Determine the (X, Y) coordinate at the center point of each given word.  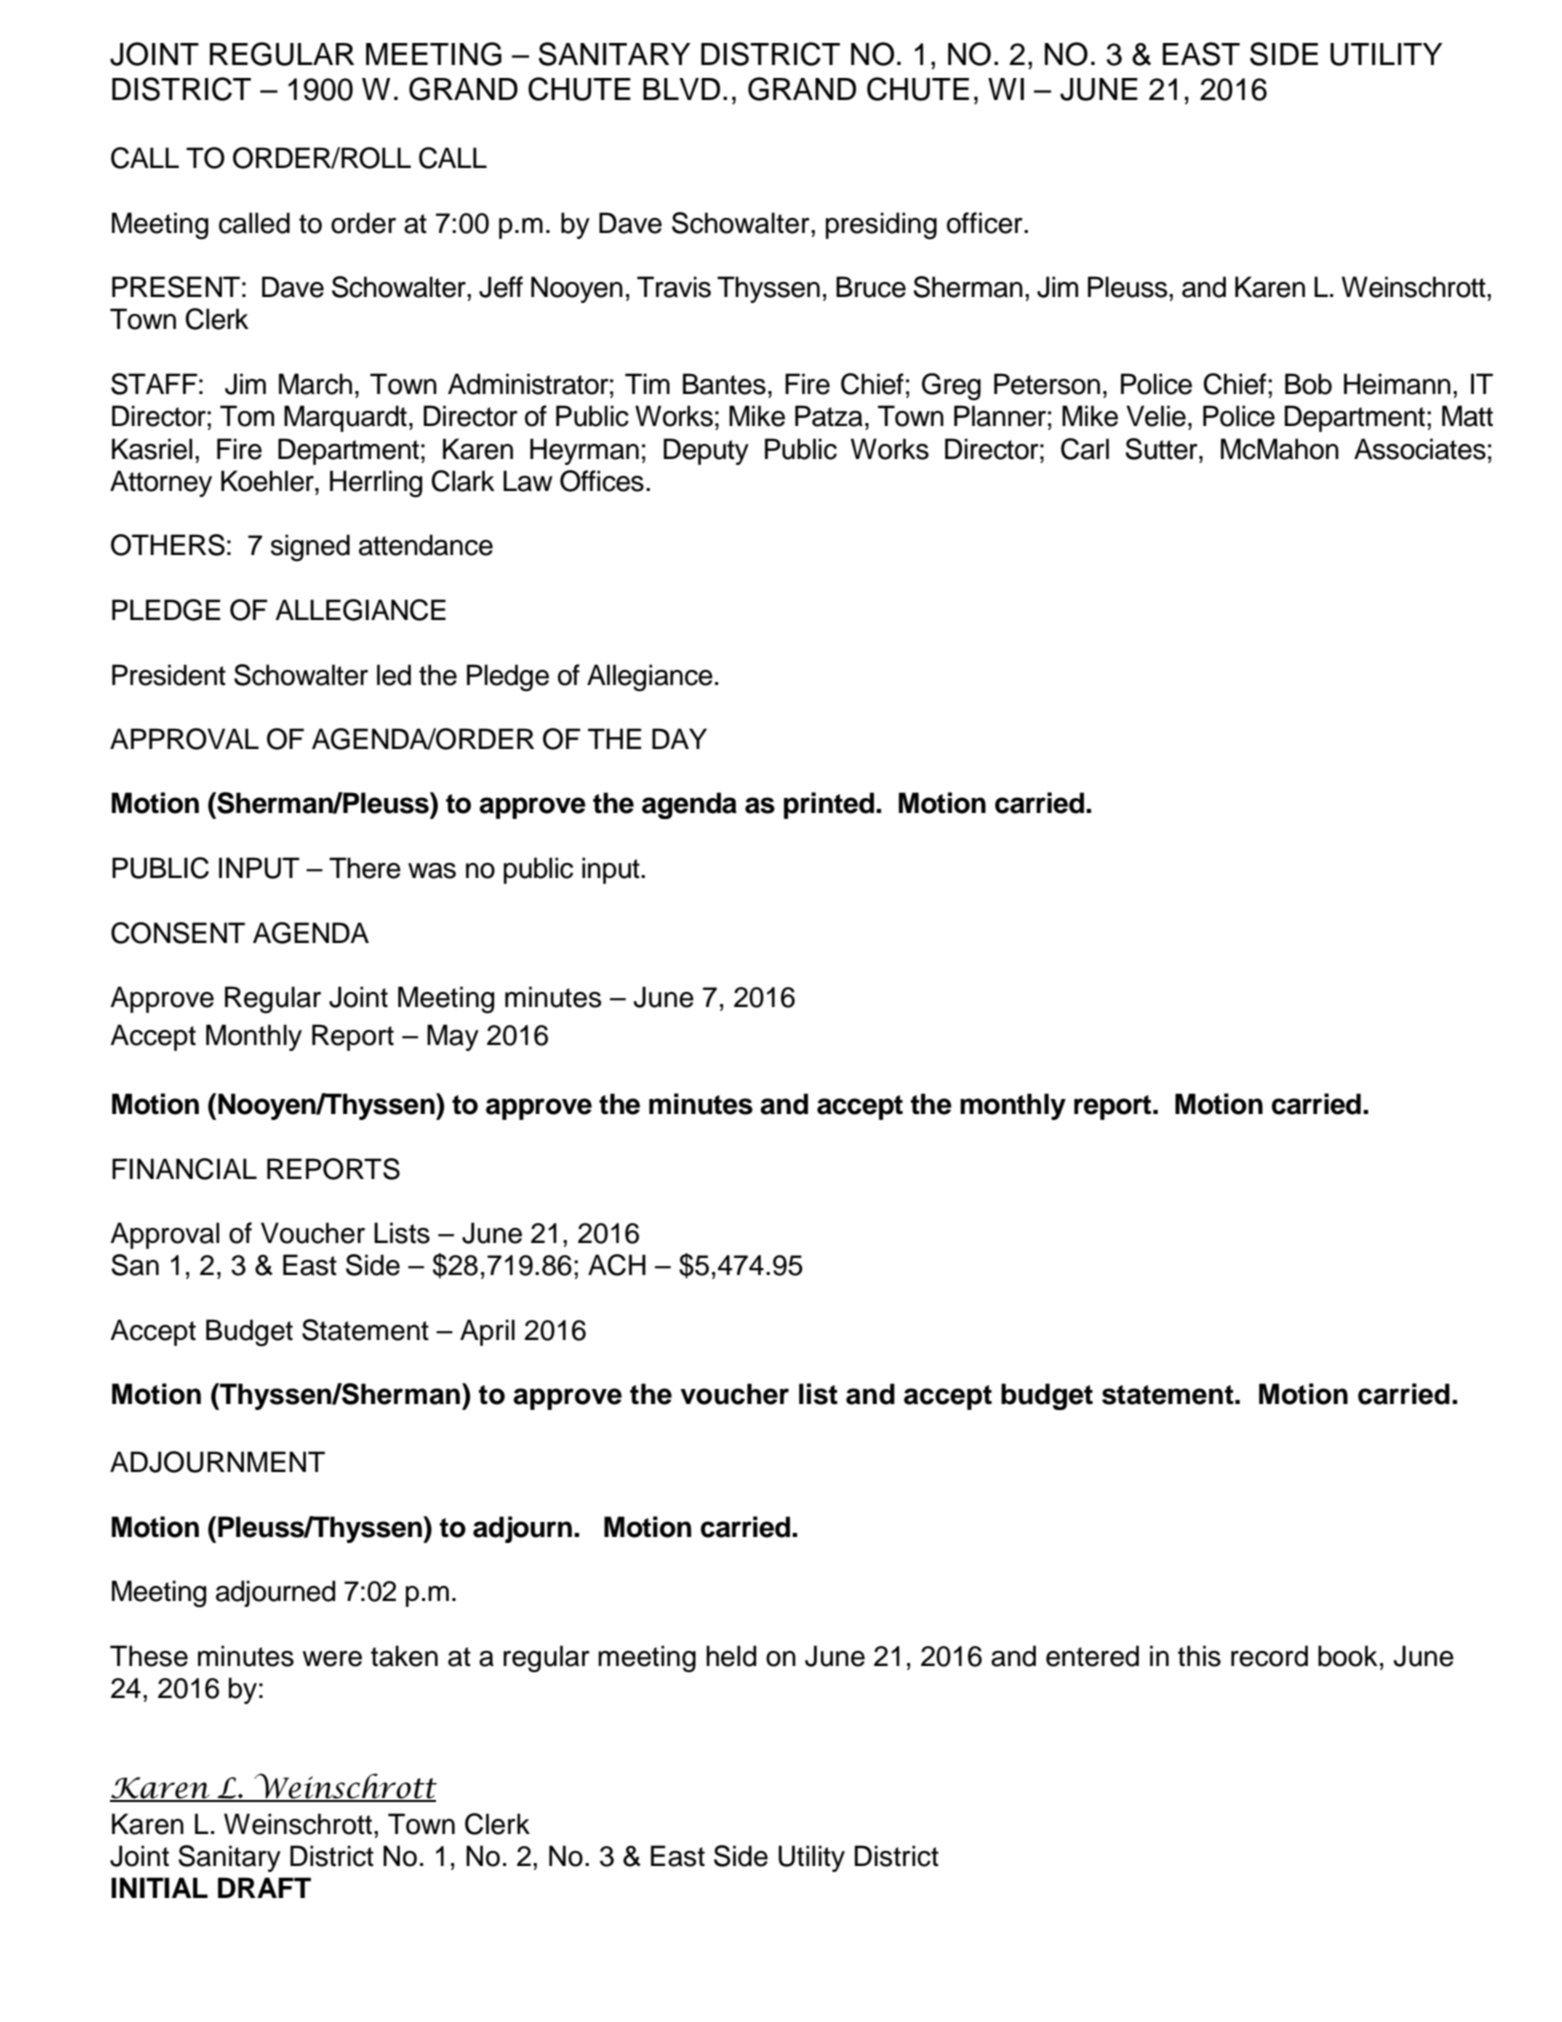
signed (310, 548)
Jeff (501, 287)
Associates (1420, 449)
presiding (881, 226)
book (1348, 1656)
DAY (679, 738)
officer (986, 223)
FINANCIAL (184, 1169)
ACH (617, 1265)
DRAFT (264, 1887)
